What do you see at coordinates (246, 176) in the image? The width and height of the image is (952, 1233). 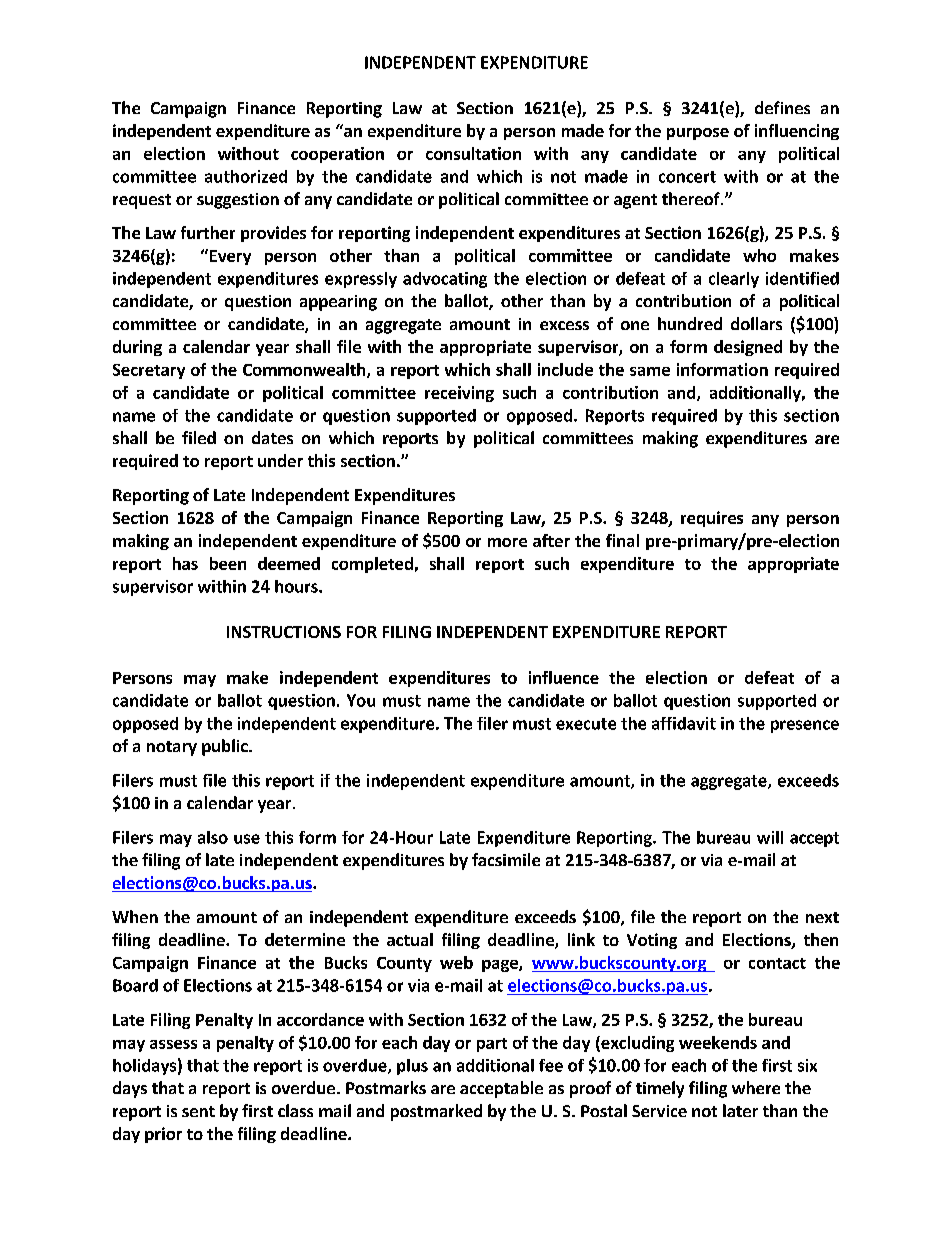 I see `authorized` at bounding box center [246, 176].
